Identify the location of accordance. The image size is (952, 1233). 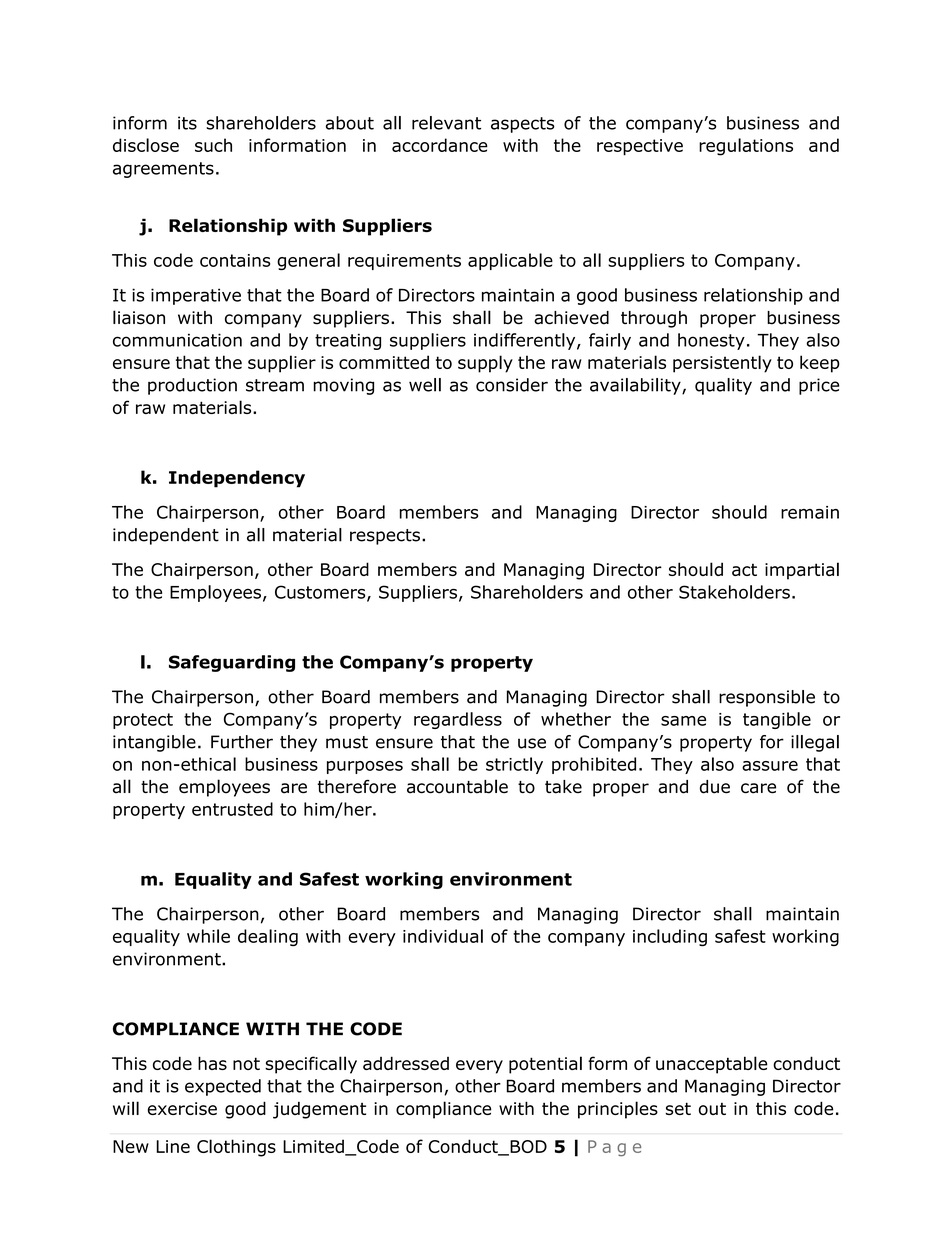
(440, 145).
